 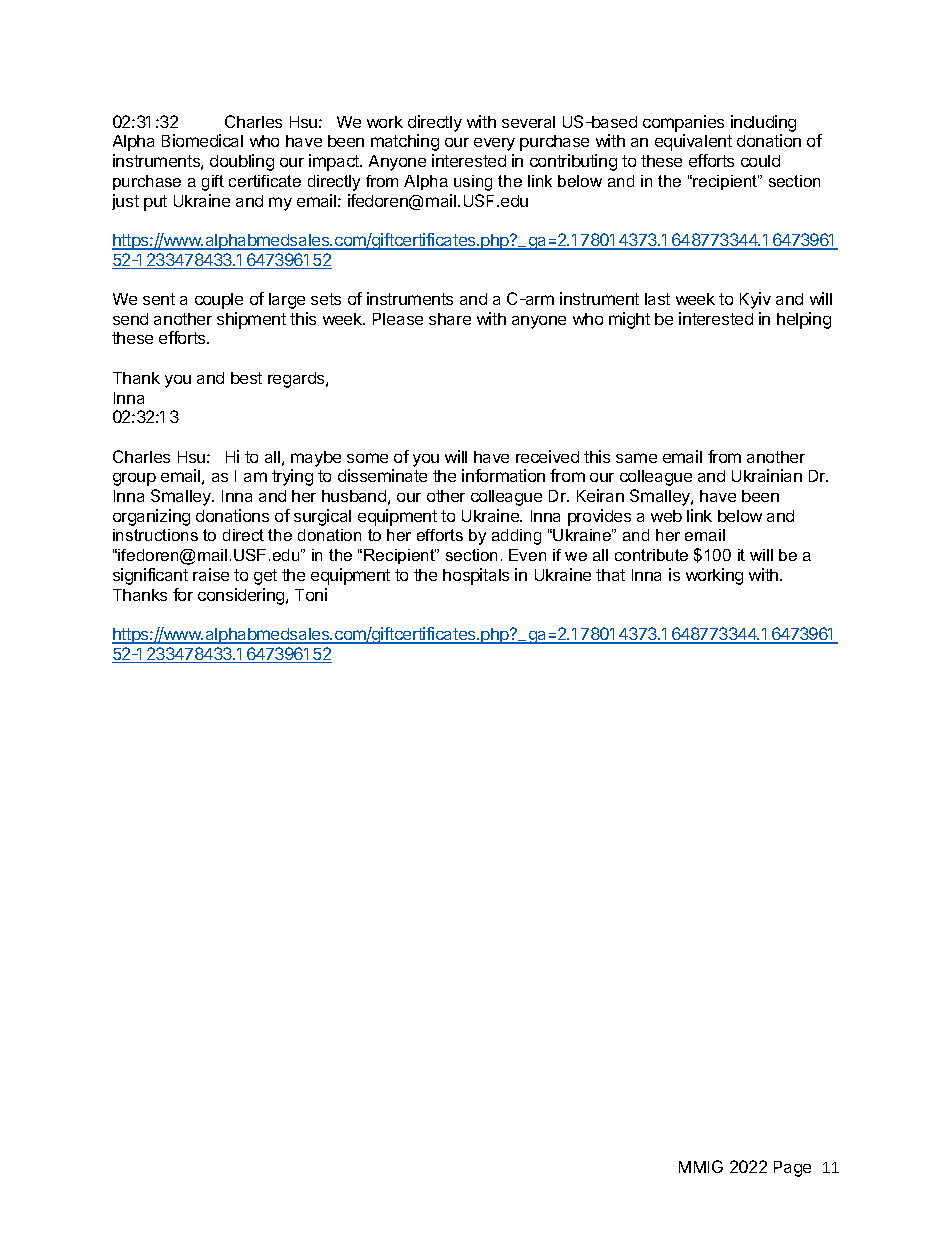 I want to click on contribute, so click(x=651, y=555).
